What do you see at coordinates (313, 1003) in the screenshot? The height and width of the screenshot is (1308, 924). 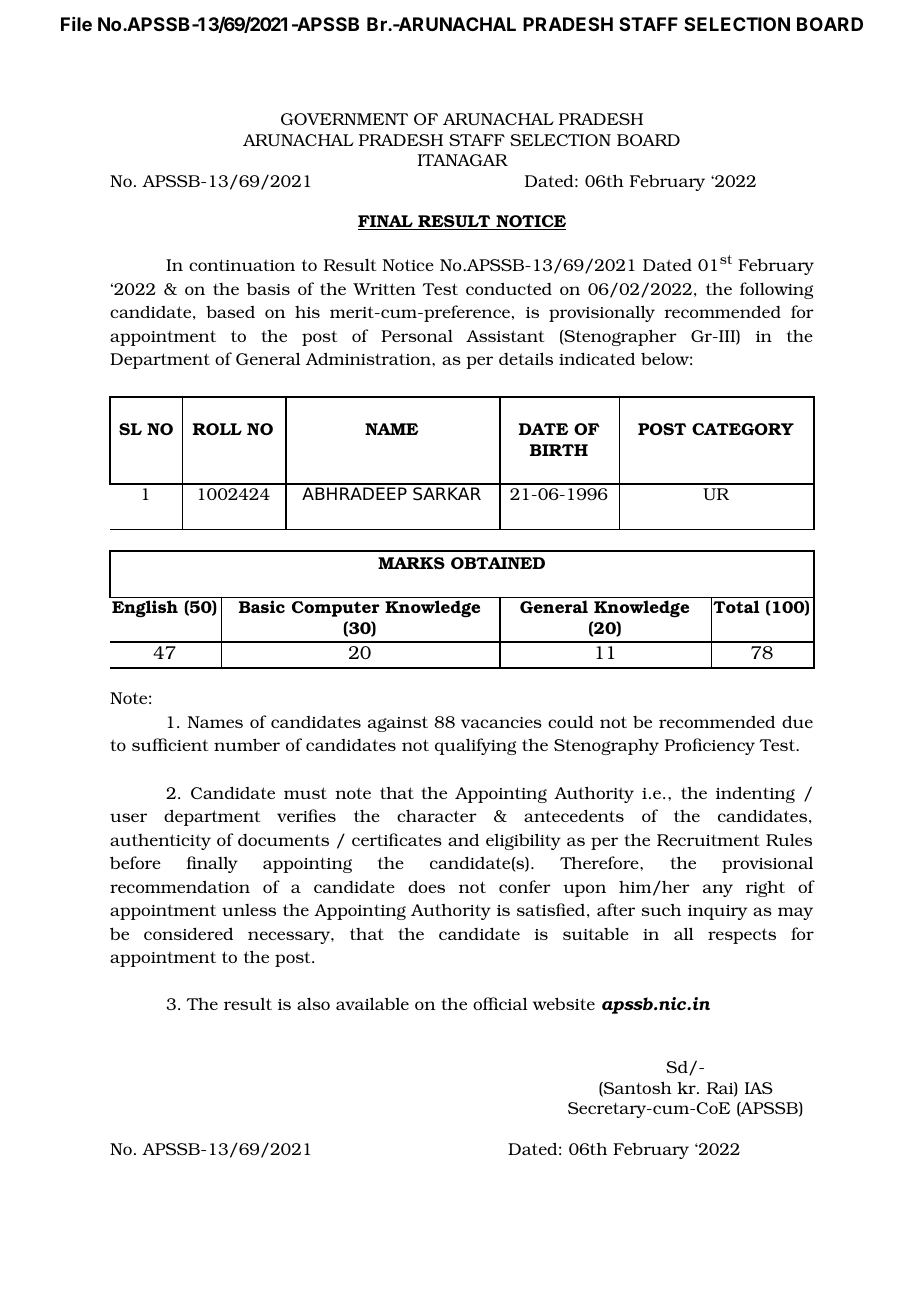 I see `also` at bounding box center [313, 1003].
